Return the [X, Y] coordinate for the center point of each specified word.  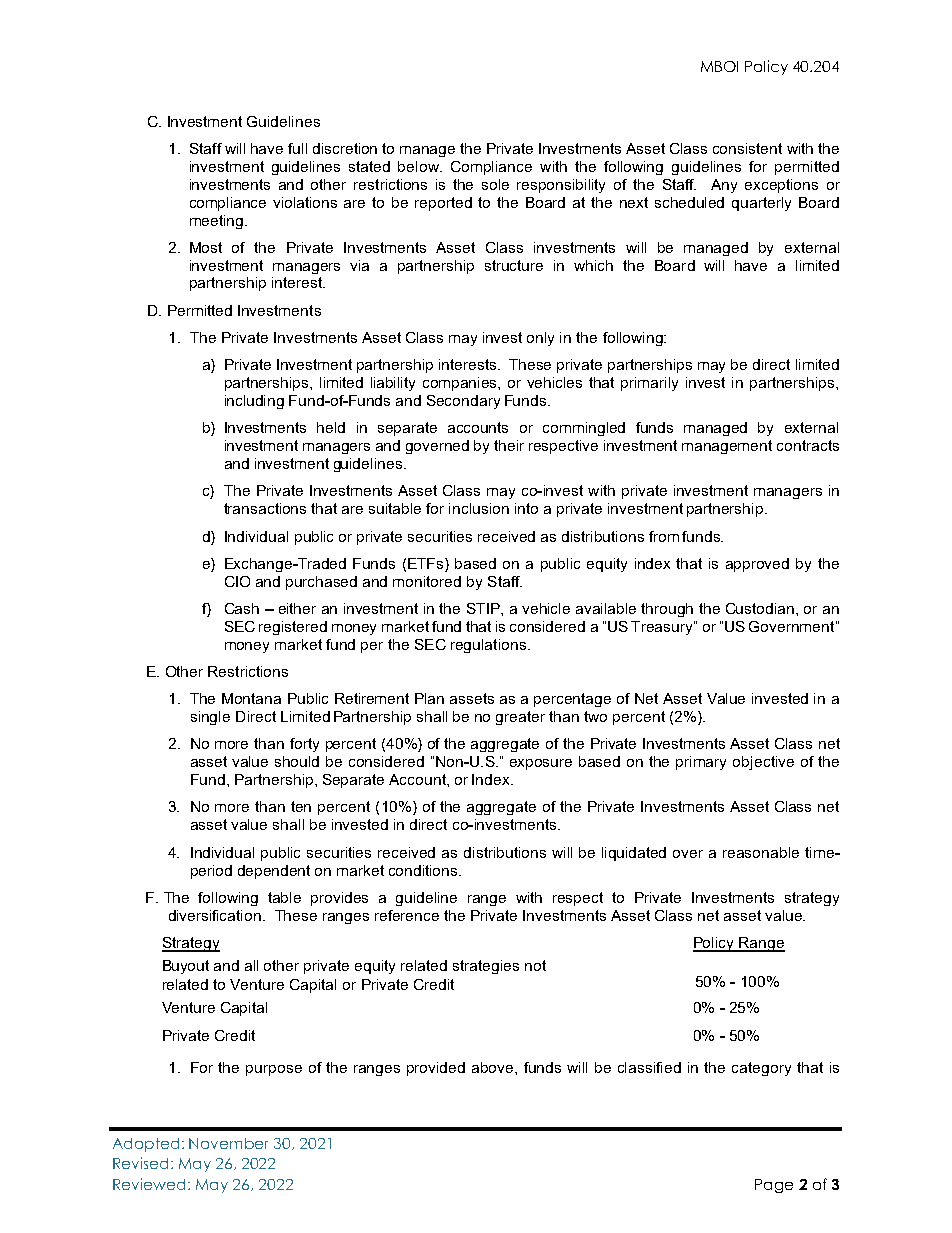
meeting [218, 222]
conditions [424, 870]
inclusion [479, 508]
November [228, 1143]
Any [724, 186]
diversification [215, 915]
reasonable [761, 852]
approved [757, 565]
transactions [265, 508]
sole [495, 184]
